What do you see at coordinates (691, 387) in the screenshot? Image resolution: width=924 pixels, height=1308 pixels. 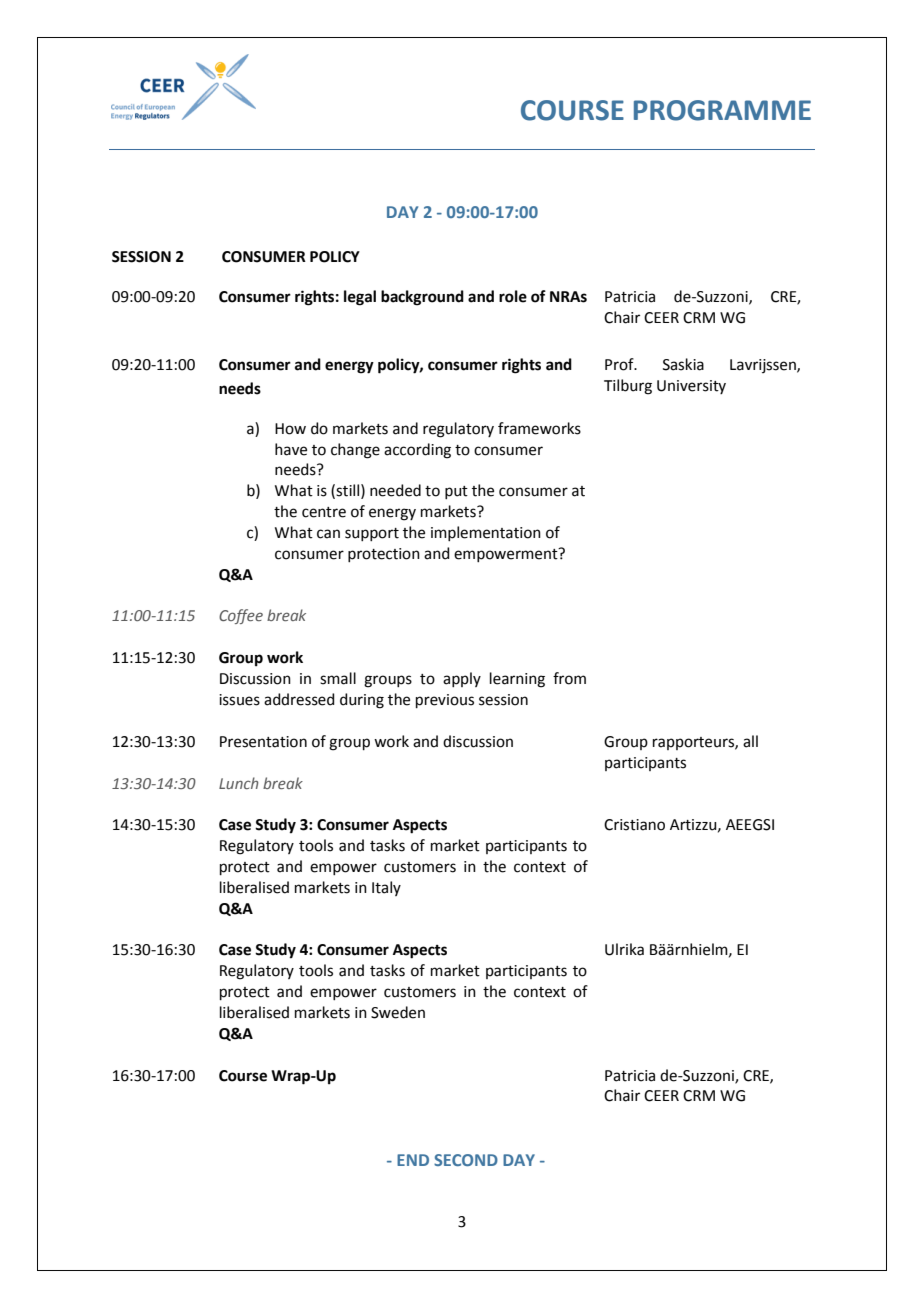 I see `University` at bounding box center [691, 387].
